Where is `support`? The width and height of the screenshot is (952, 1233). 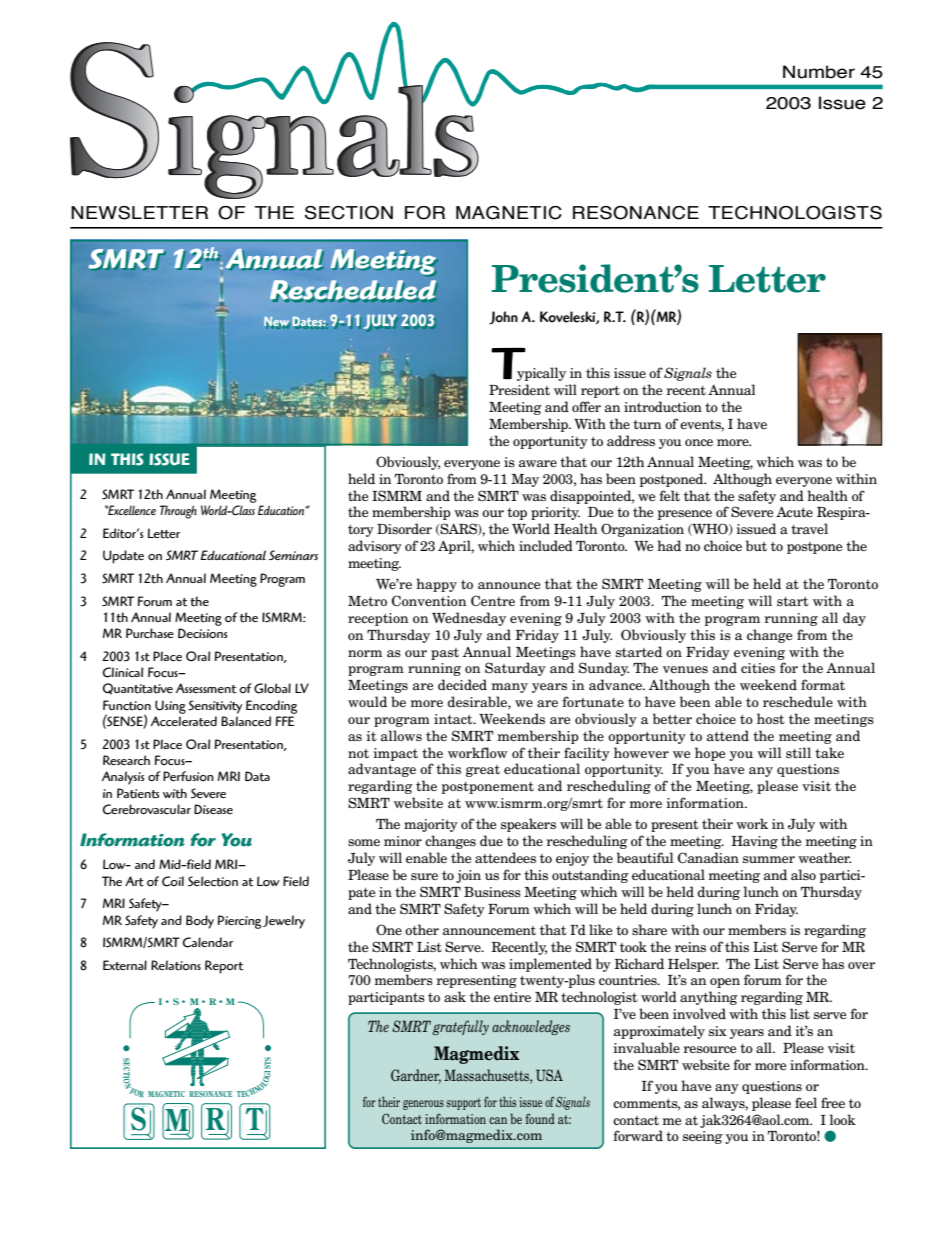 support is located at coordinates (463, 1104).
